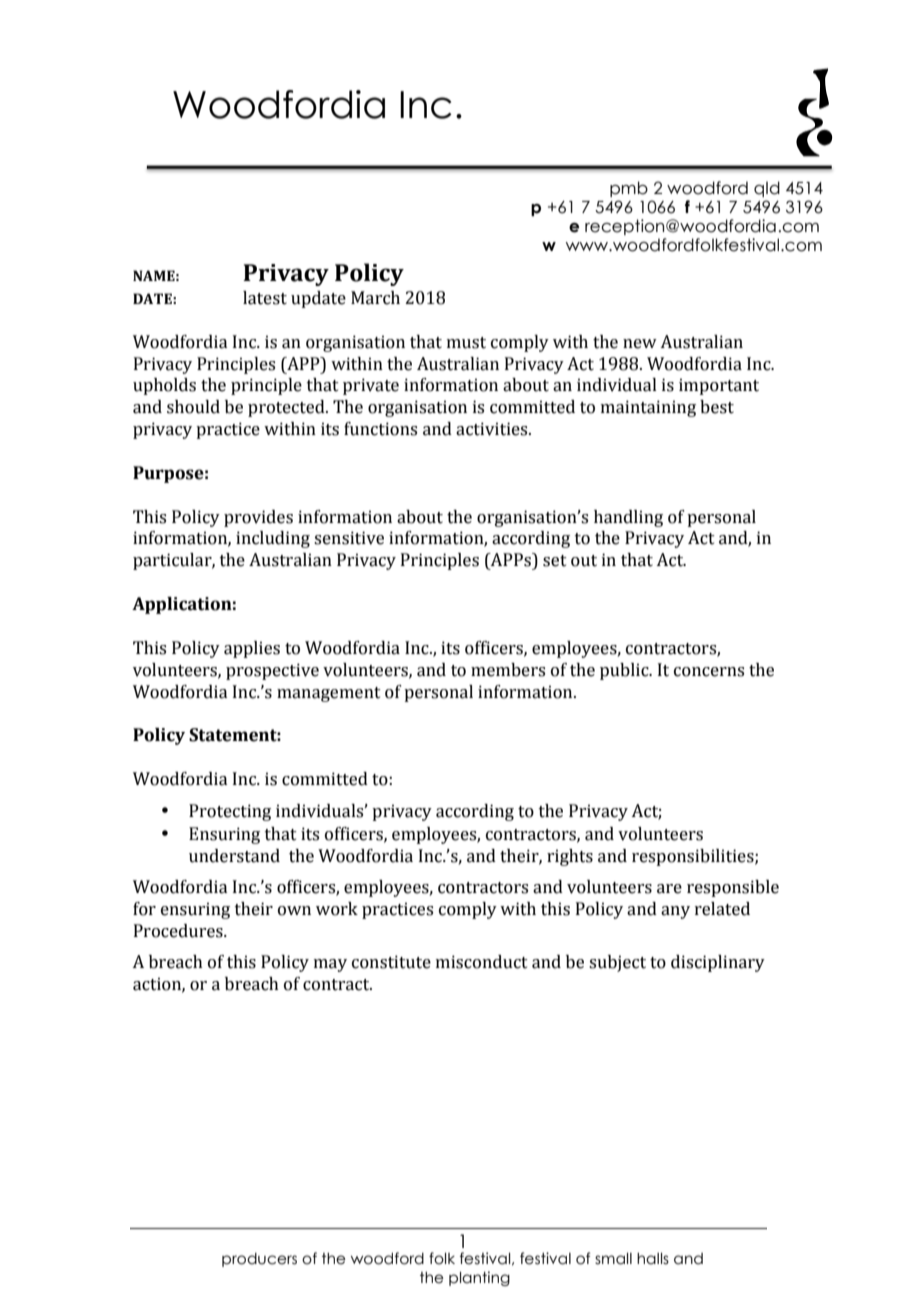 This document has height=1308, width=924. Describe the element at coordinates (179, 931) in the document. I see `Procedures` at that location.
